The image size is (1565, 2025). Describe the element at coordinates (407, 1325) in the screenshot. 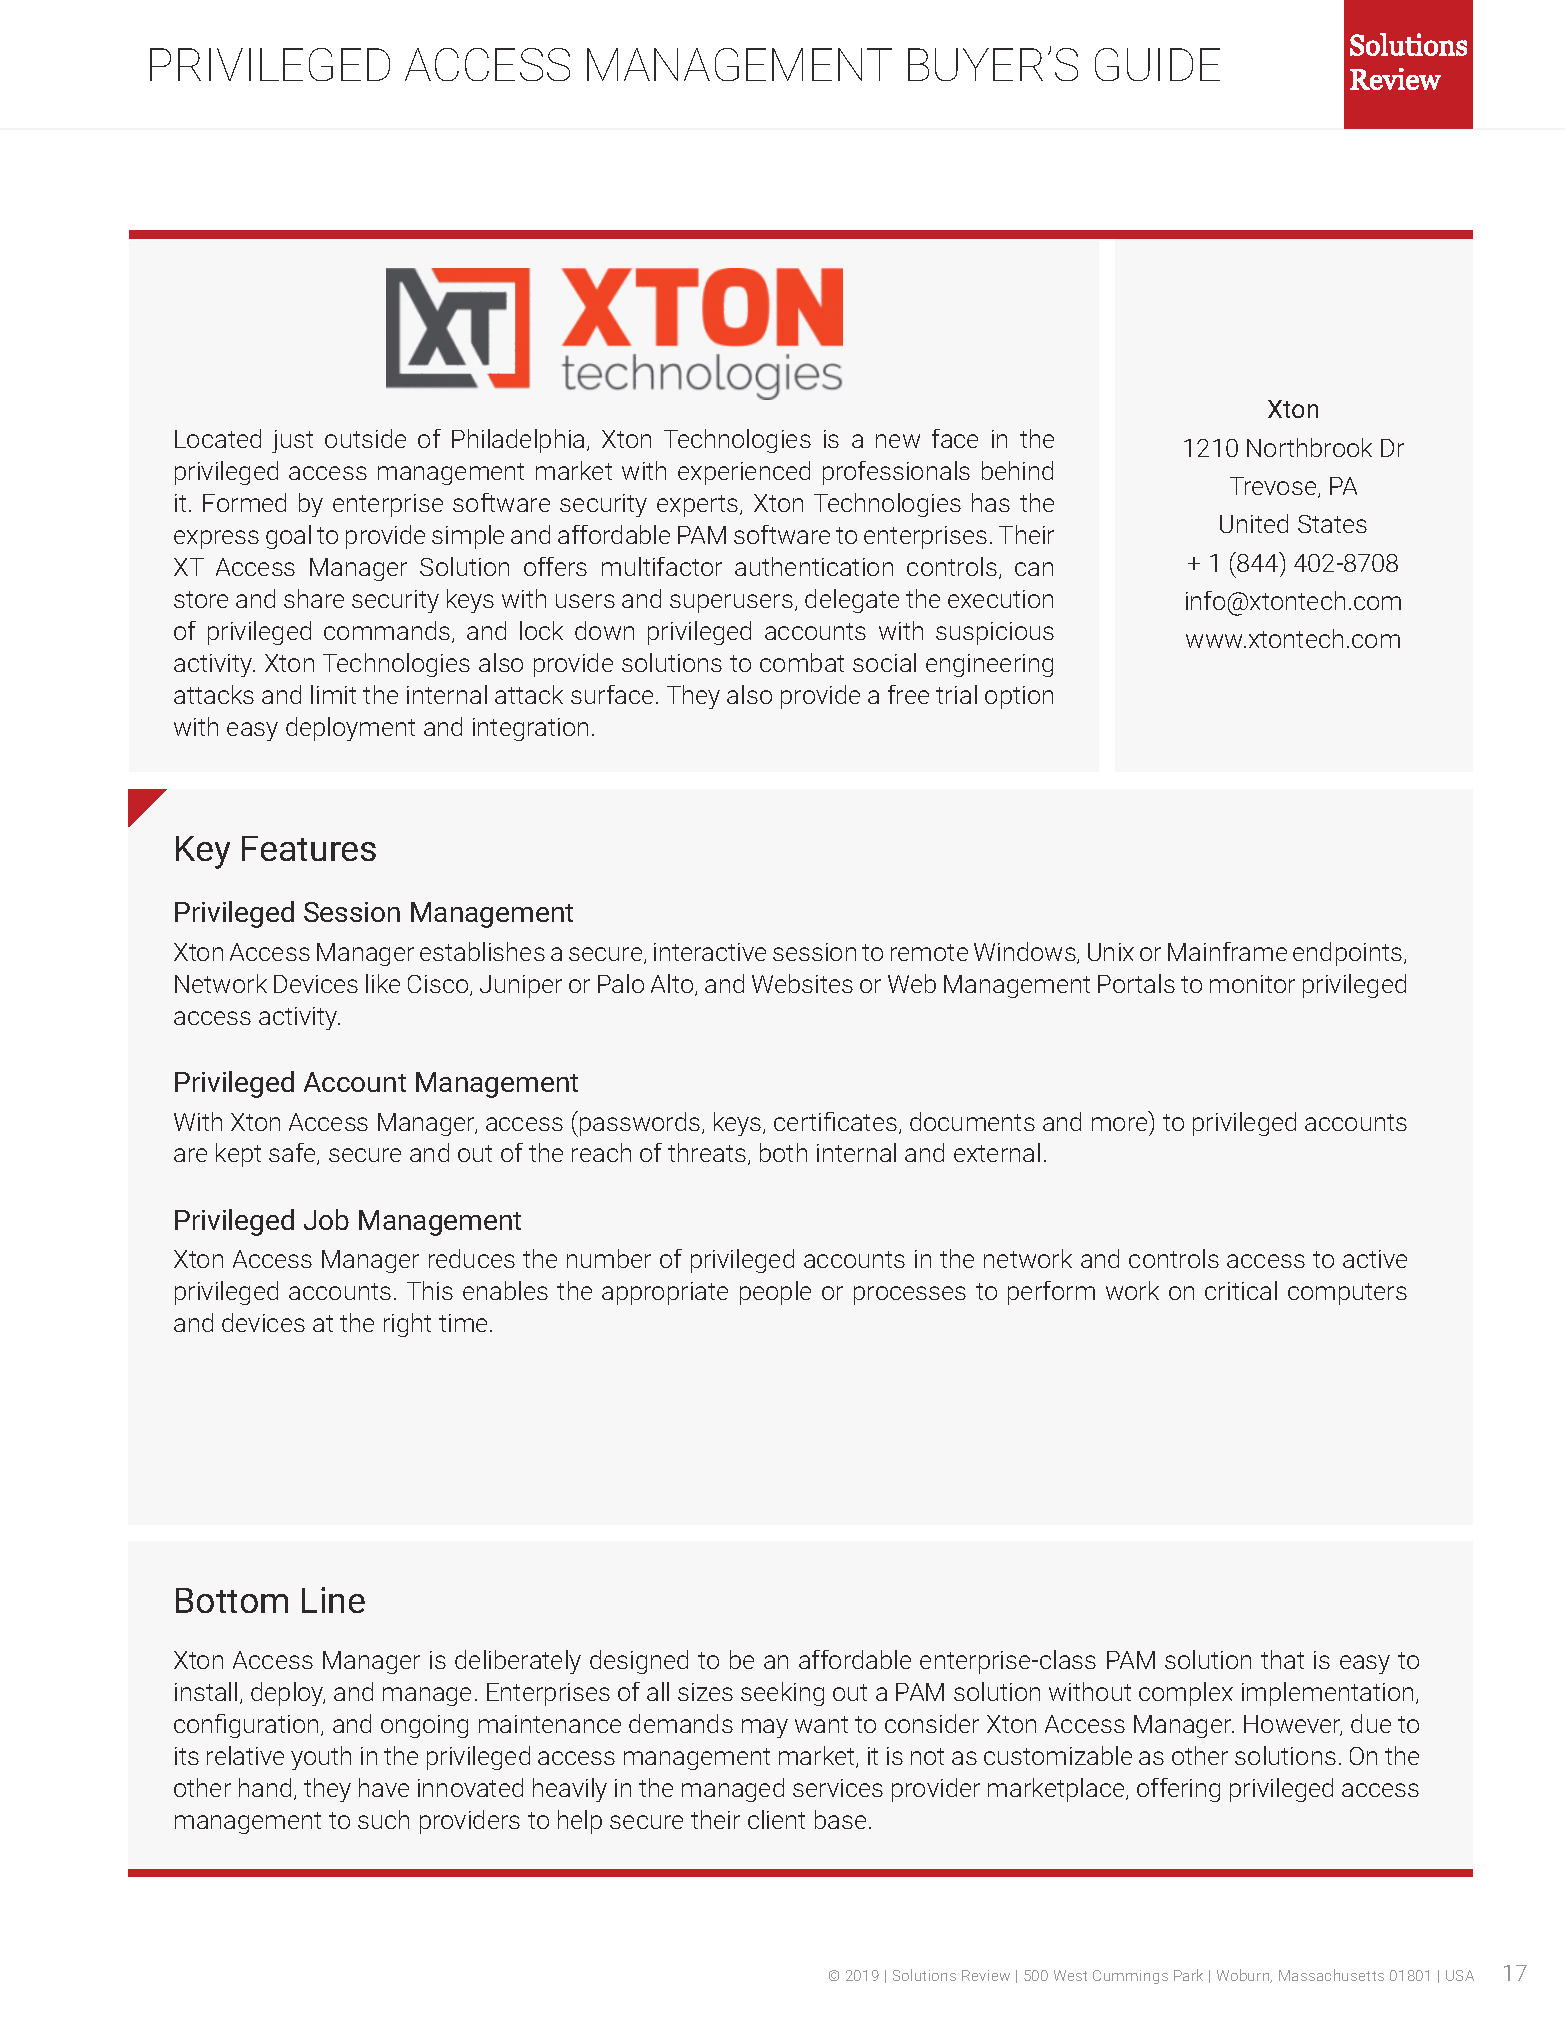

I see `right` at that location.
